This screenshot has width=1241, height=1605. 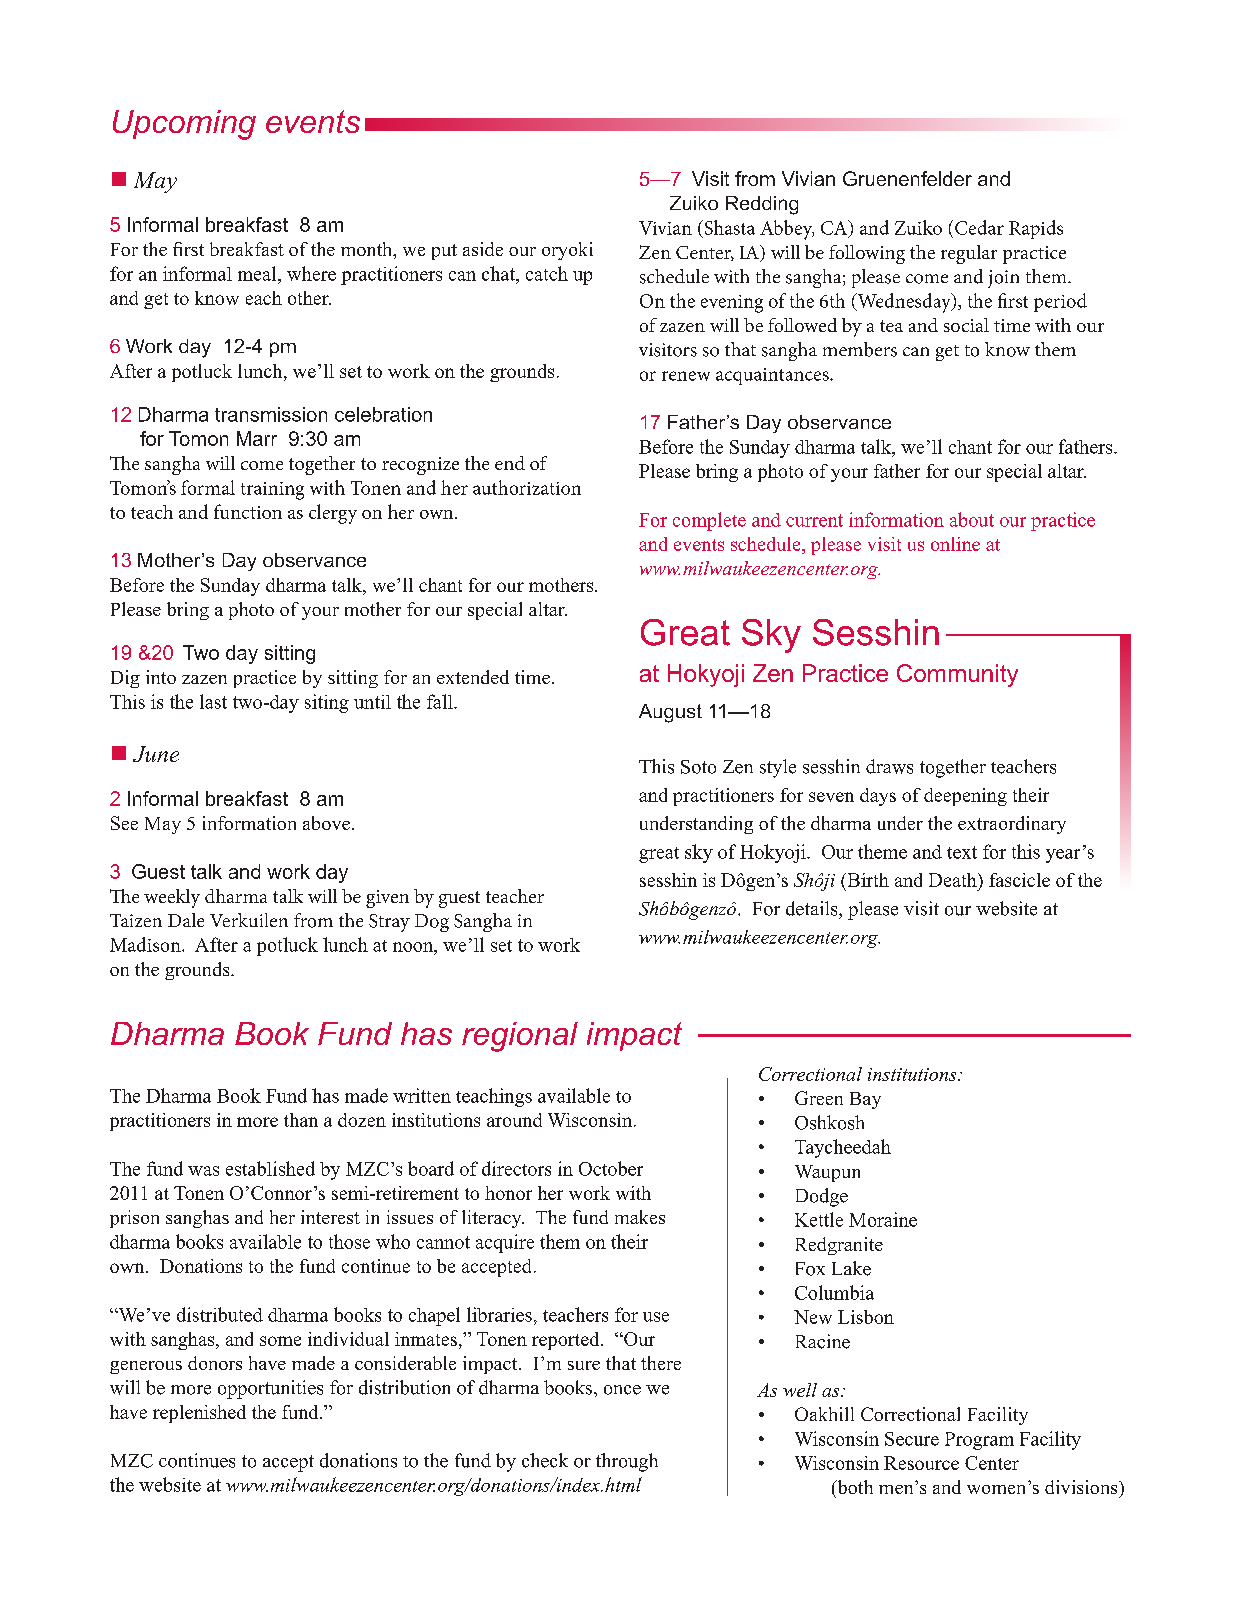 I want to click on replenished, so click(x=199, y=1414).
